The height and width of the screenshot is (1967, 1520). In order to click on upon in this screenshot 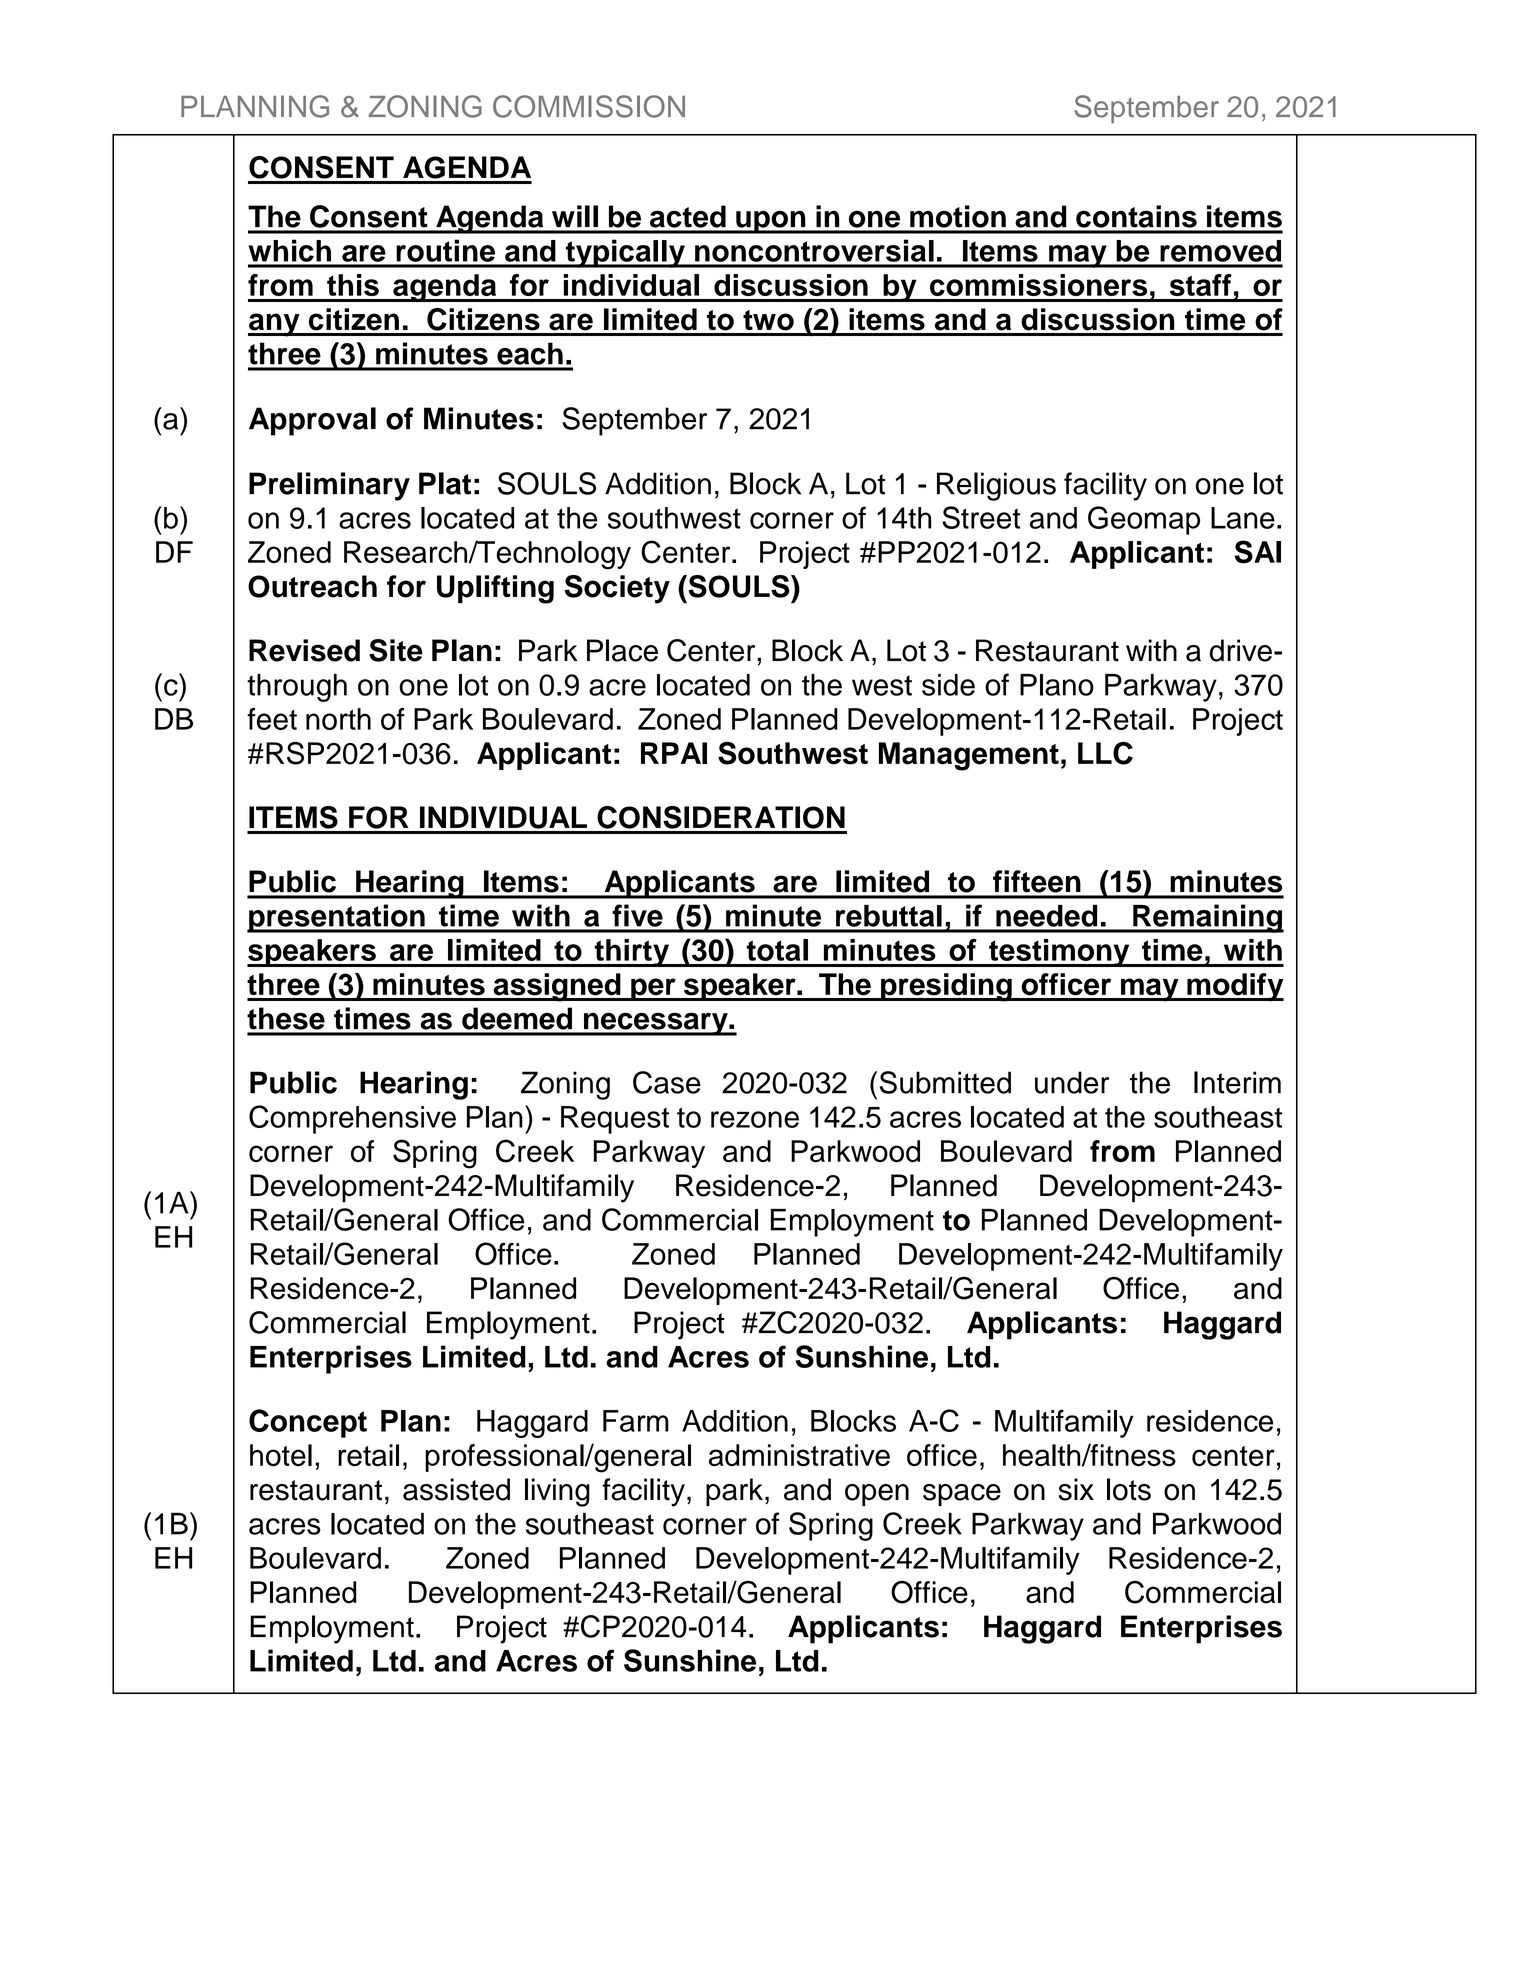, I will do `click(771, 222)`.
